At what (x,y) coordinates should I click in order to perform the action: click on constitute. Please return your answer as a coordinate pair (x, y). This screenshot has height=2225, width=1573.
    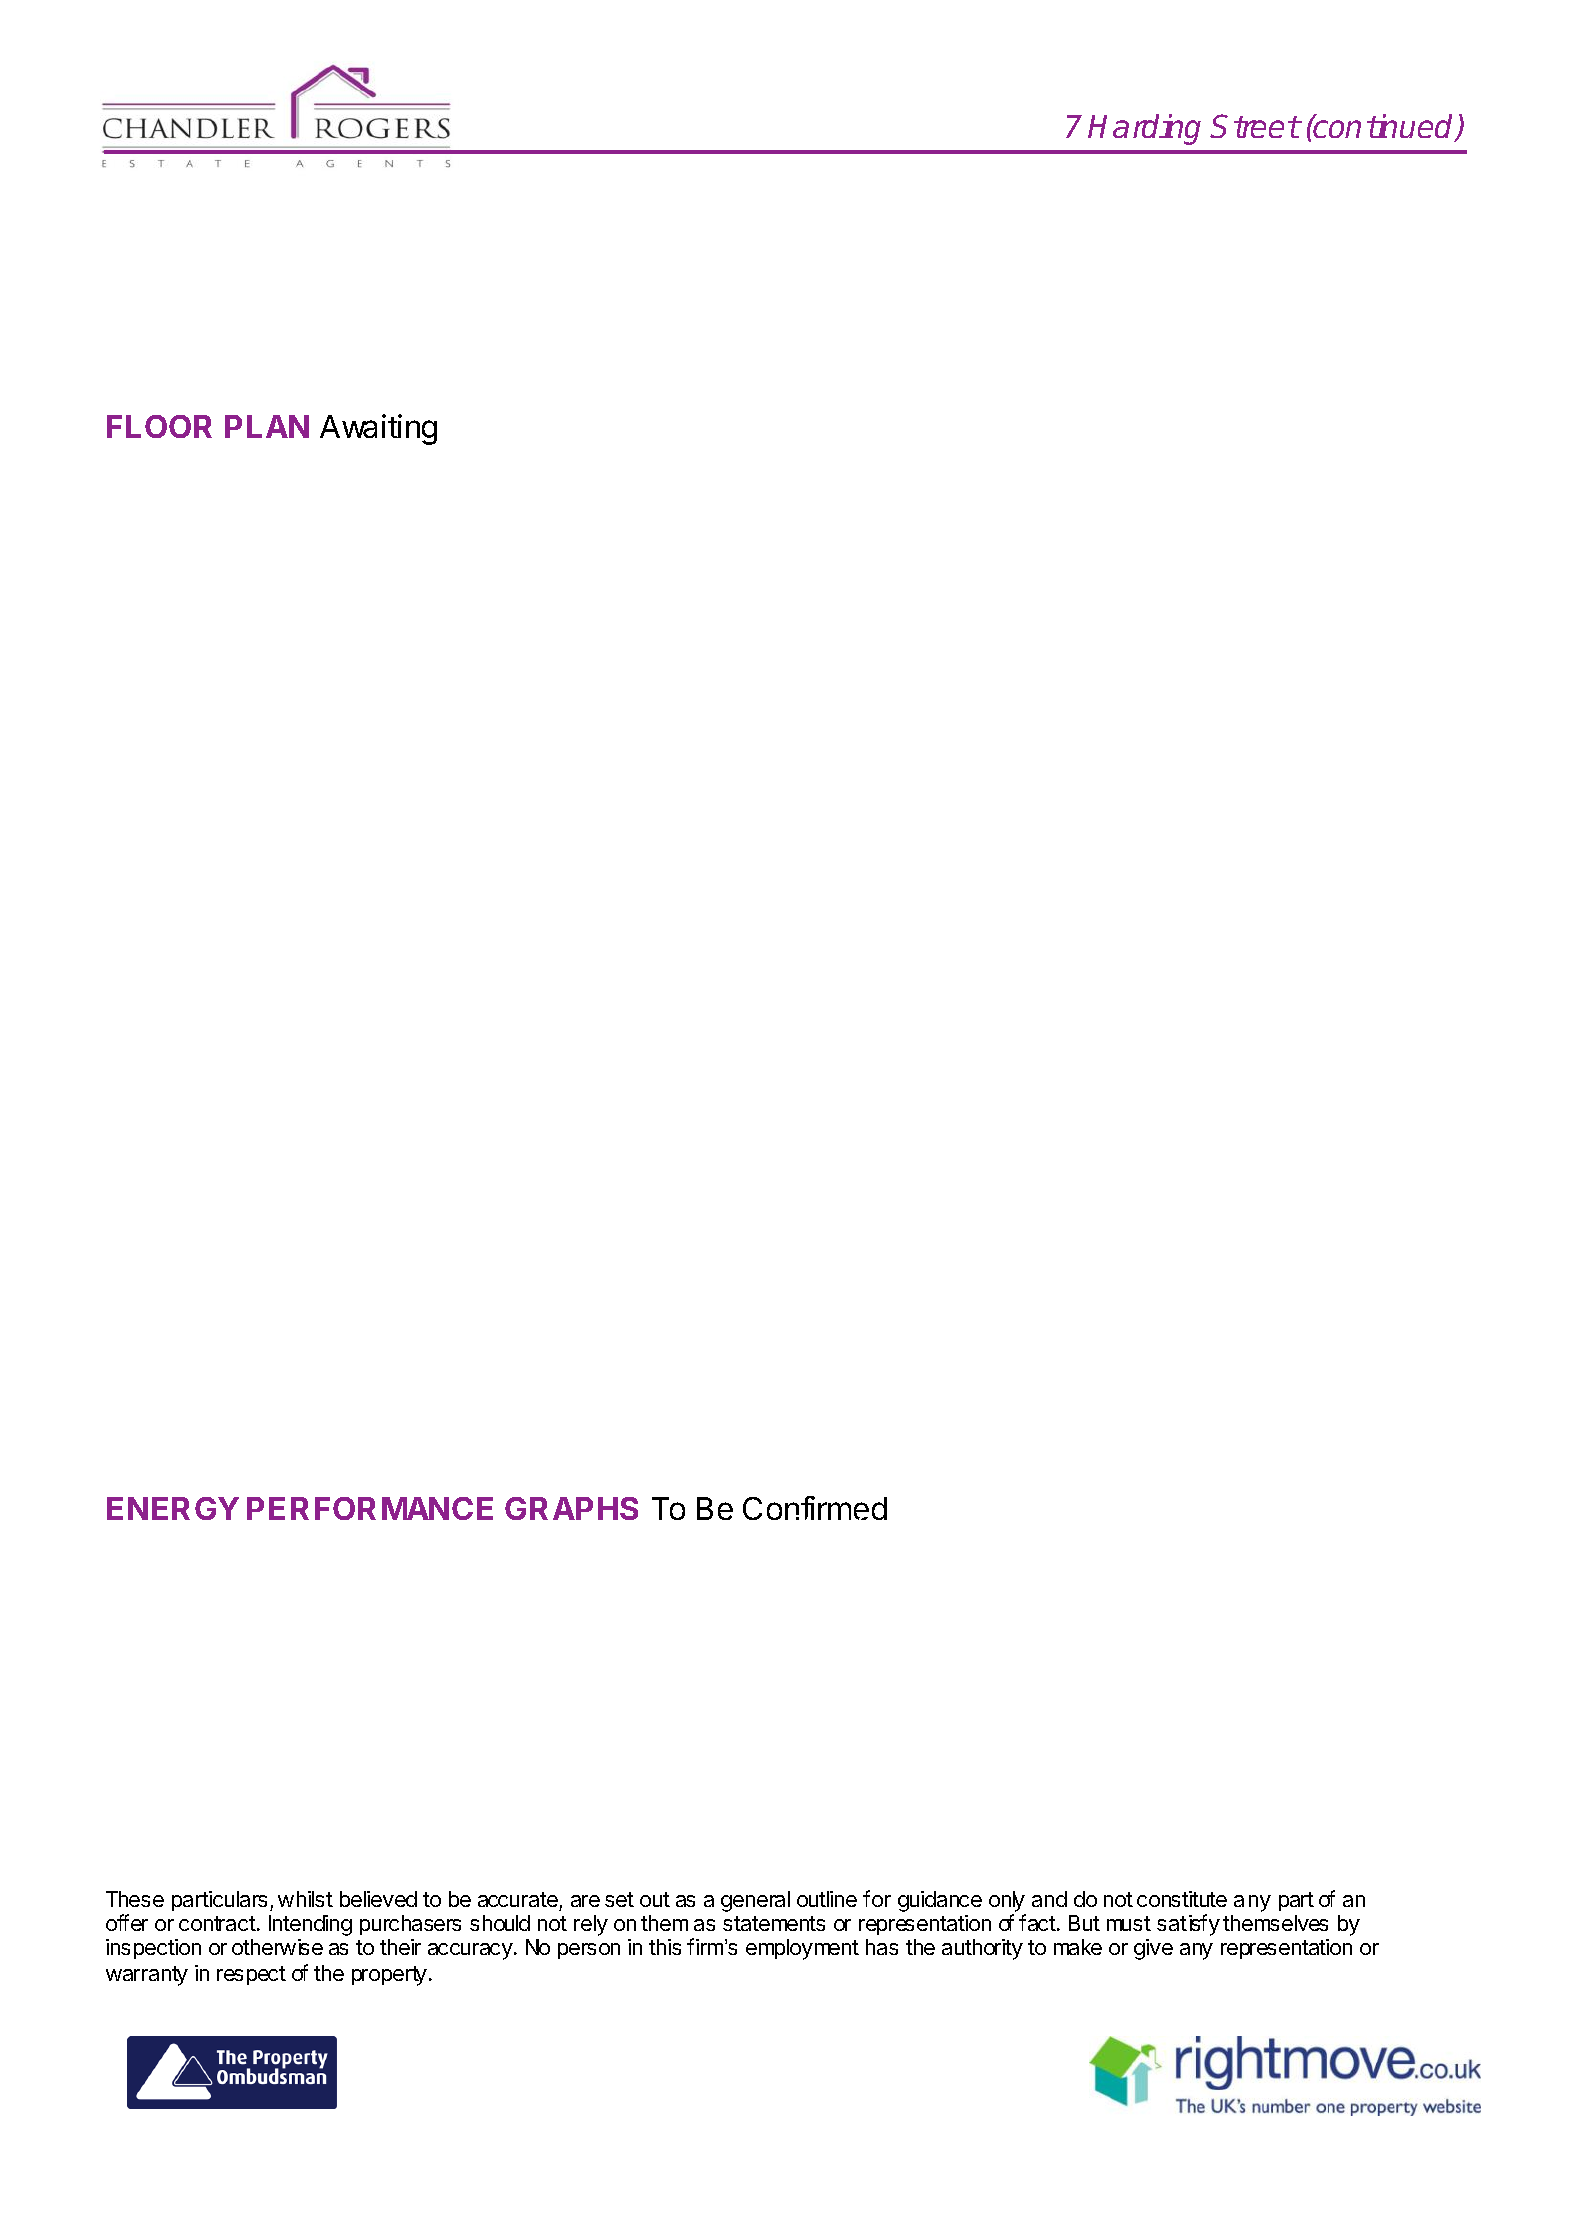
    Looking at the image, I should click on (1182, 1899).
